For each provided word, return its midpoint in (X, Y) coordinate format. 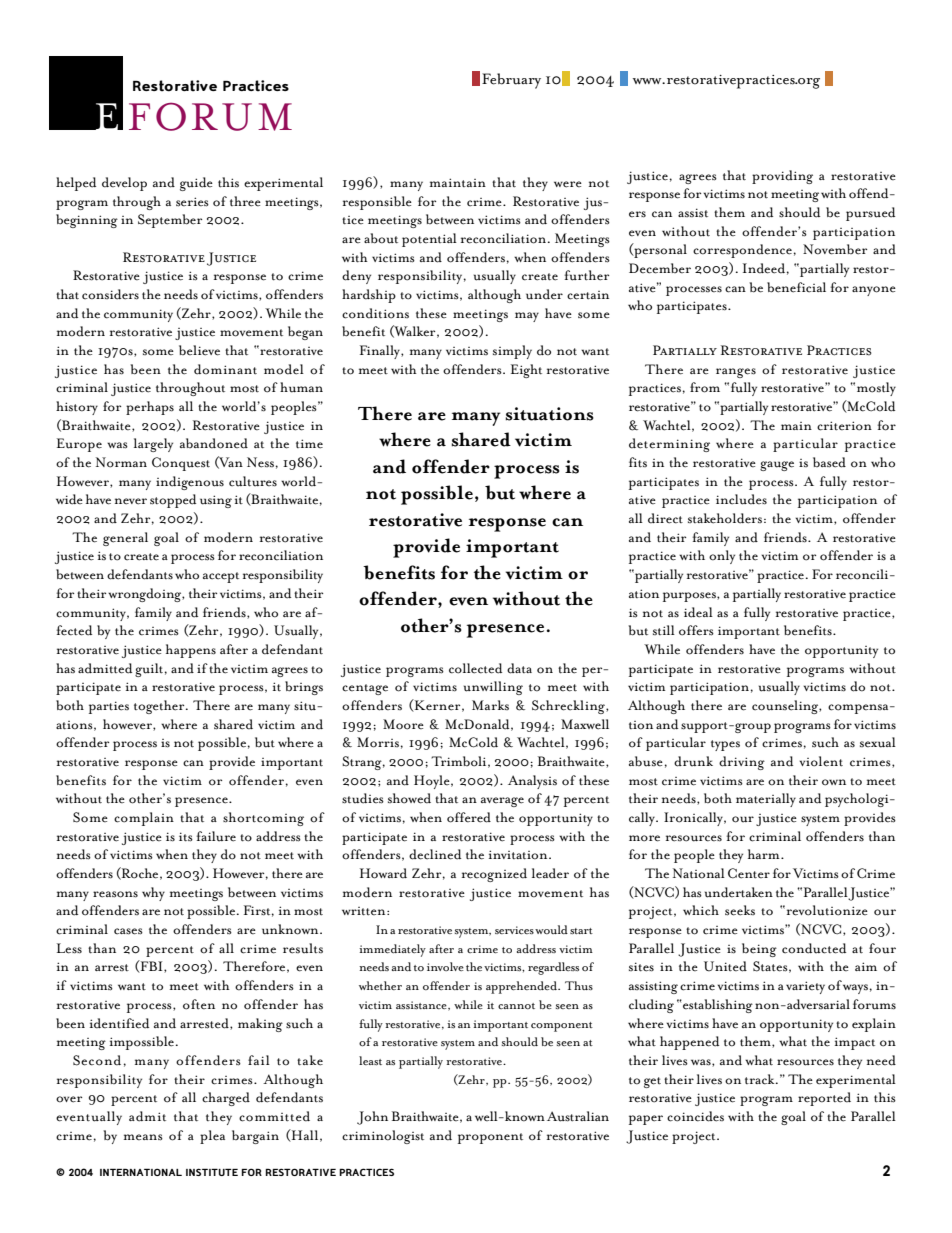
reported (824, 1099)
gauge (777, 466)
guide (196, 184)
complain (144, 819)
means (143, 1137)
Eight (526, 371)
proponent (490, 1138)
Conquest (181, 464)
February (511, 81)
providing (782, 177)
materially (766, 800)
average (502, 802)
